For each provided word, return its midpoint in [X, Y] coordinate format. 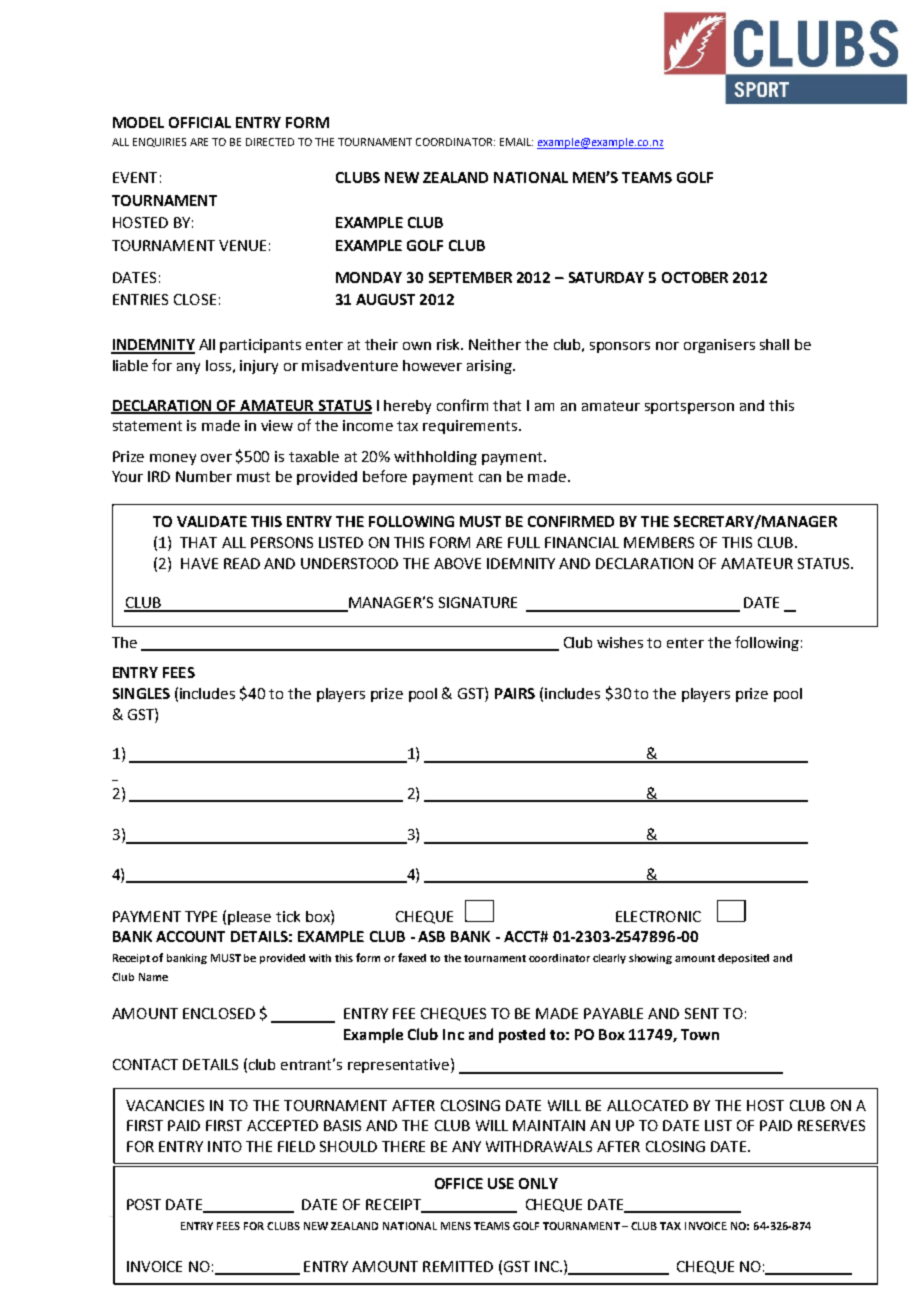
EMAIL [516, 142]
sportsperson [689, 407]
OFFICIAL [200, 122]
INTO [225, 1146]
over [216, 458]
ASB [431, 936]
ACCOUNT [190, 936]
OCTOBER [695, 277]
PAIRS [515, 693]
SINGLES [141, 693]
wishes [620, 642]
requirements [470, 427]
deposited [743, 959]
